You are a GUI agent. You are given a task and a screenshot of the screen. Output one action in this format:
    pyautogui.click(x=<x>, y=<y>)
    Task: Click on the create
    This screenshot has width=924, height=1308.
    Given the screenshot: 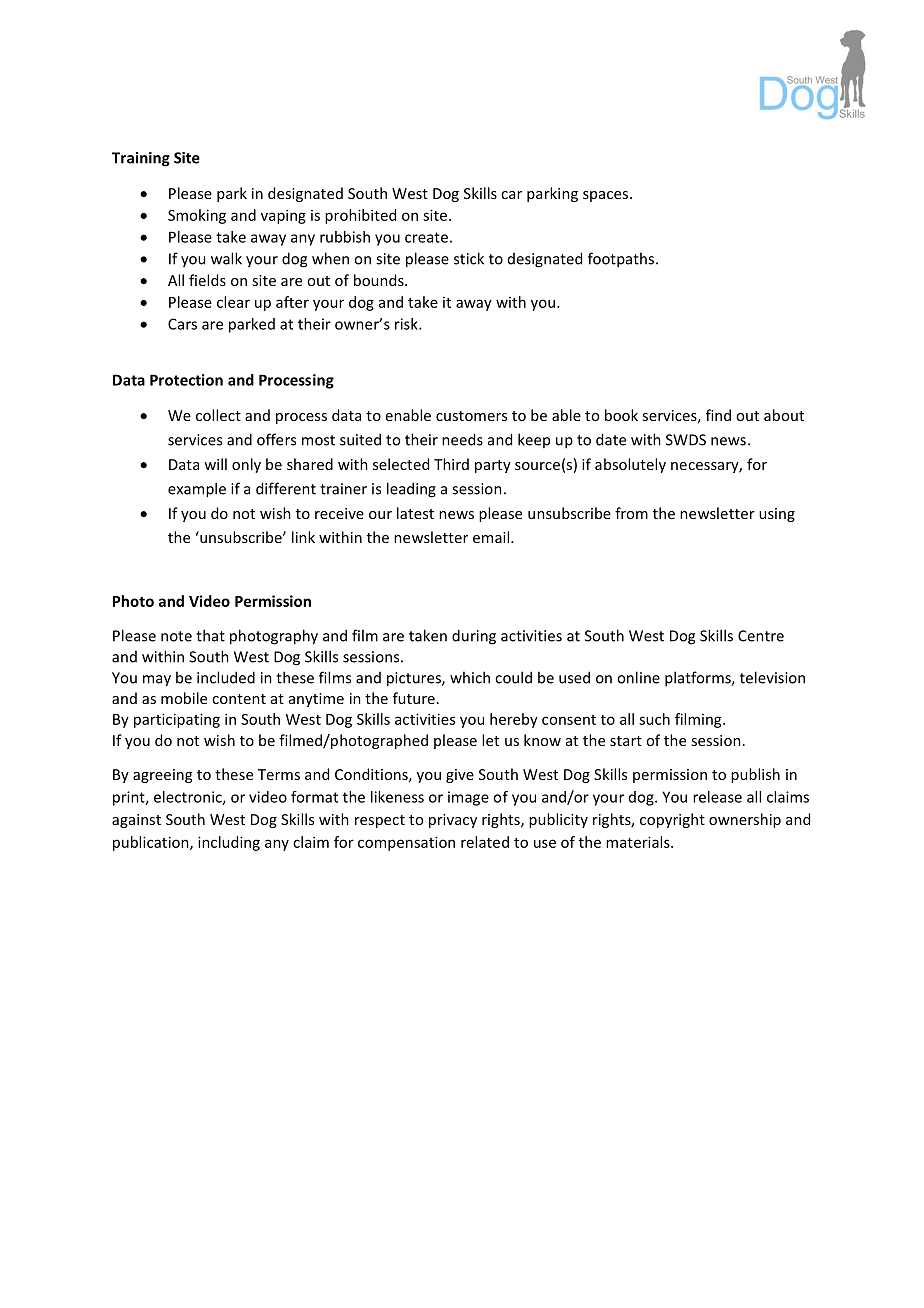 What is the action you would take?
    pyautogui.click(x=426, y=237)
